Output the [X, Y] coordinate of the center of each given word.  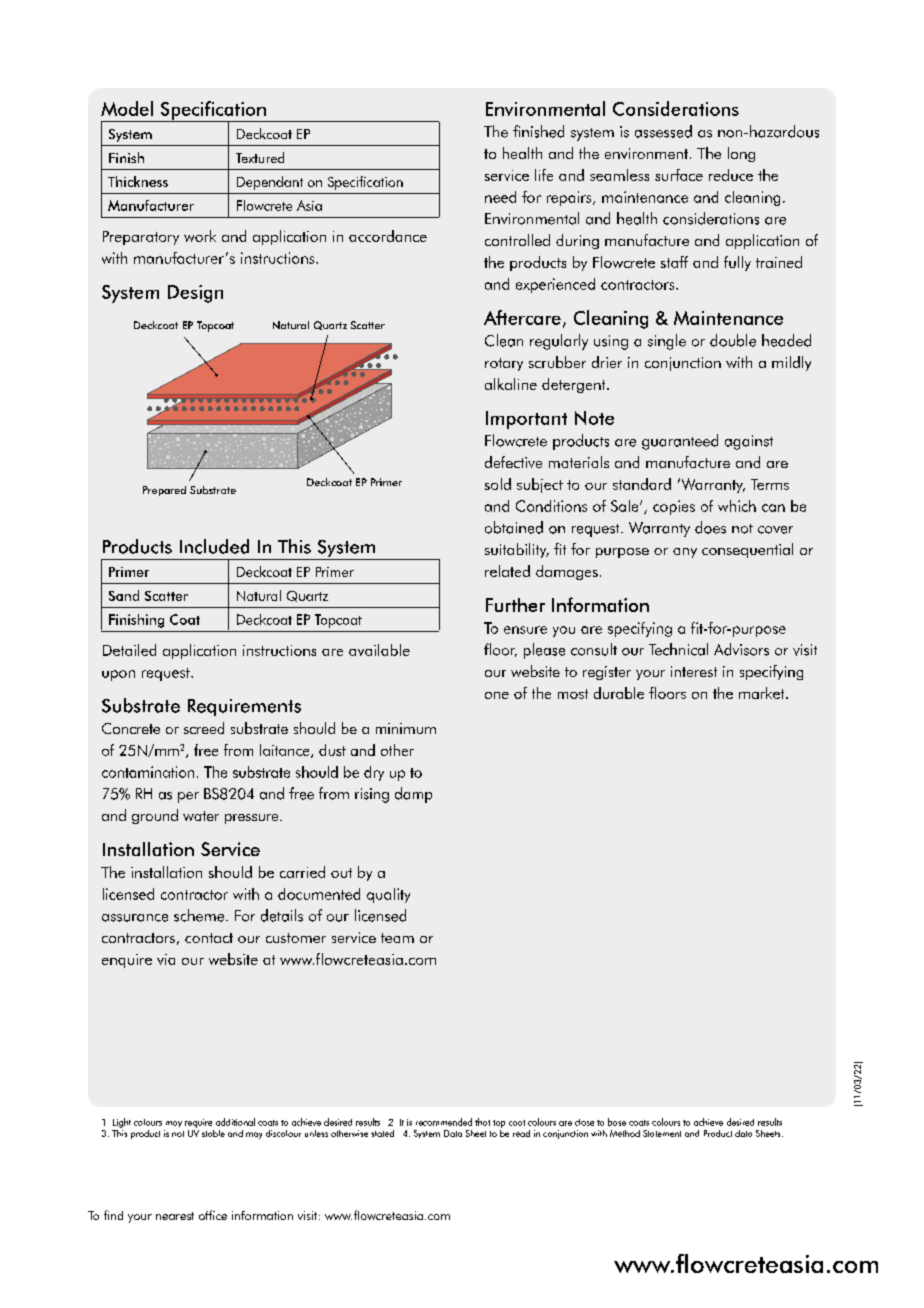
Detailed [129, 650]
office [213, 1215]
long [741, 154]
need [500, 197]
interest [694, 671]
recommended [444, 1122]
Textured [260, 157]
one [497, 695]
